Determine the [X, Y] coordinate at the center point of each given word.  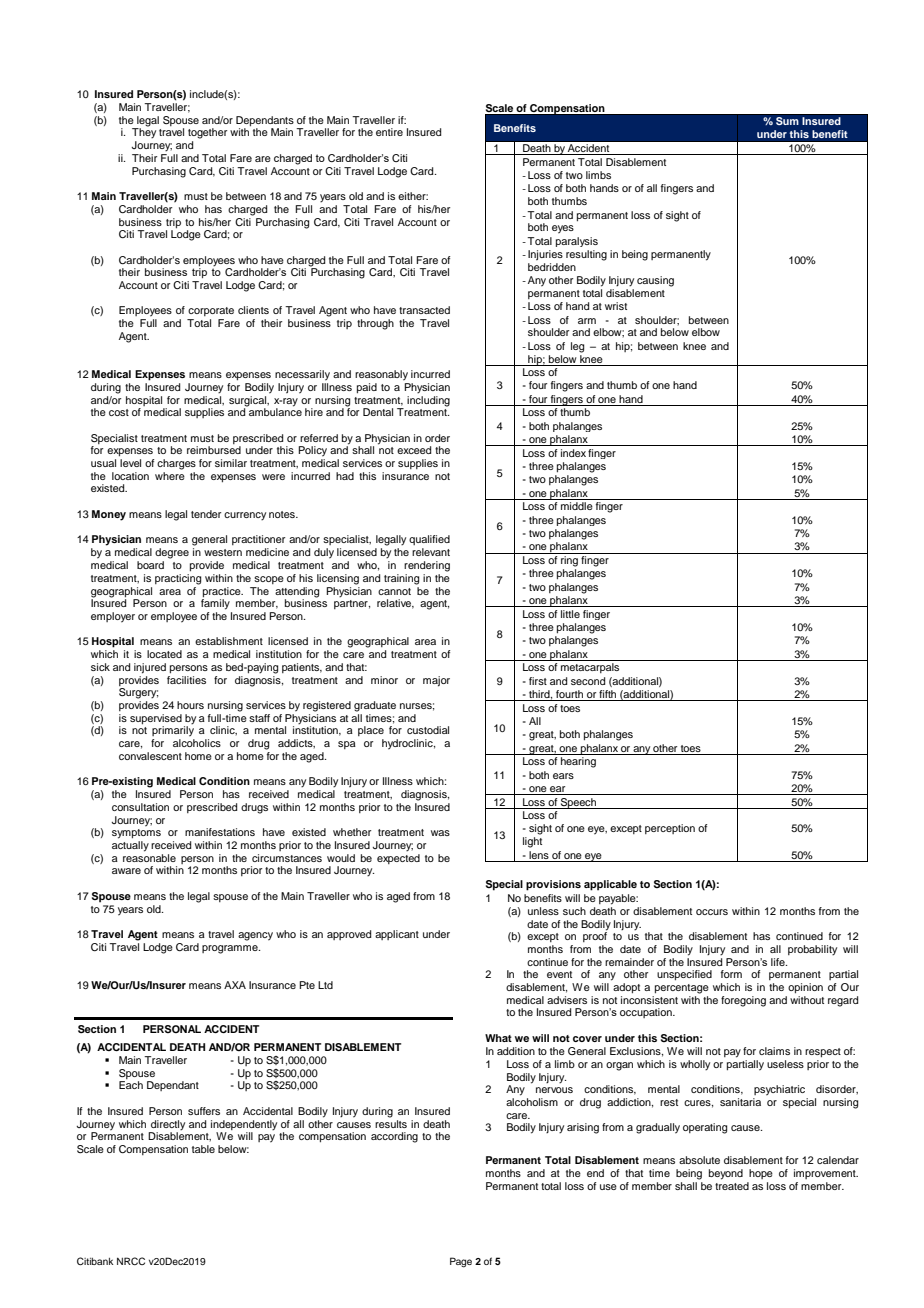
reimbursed [214, 450]
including [428, 400]
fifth [608, 695]
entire [389, 132]
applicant [397, 935]
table [203, 1149]
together [207, 133]
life [779, 962]
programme [231, 949]
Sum [787, 121]
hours [190, 705]
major [436, 681]
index [573, 453]
